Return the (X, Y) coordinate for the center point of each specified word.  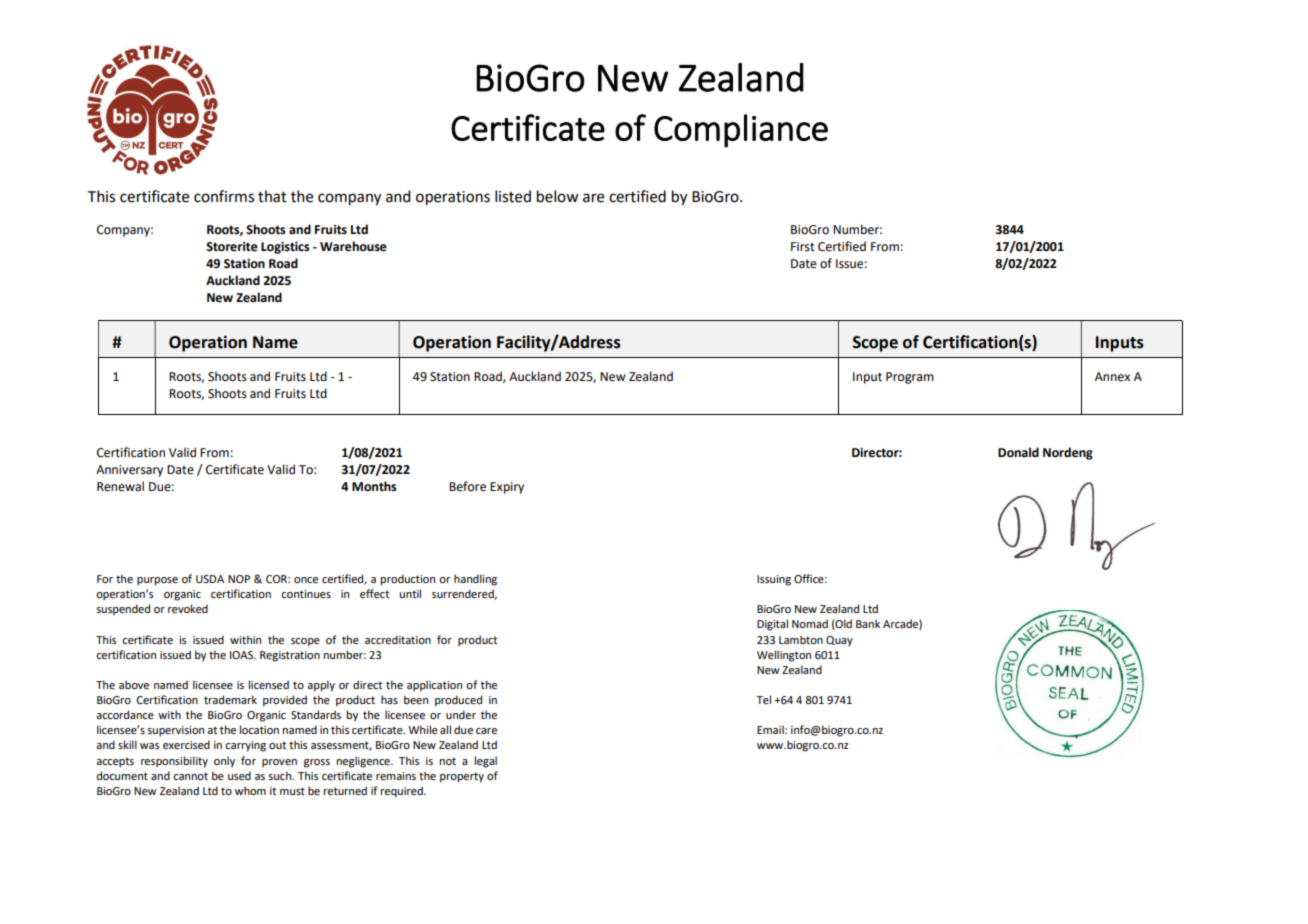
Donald (1018, 452)
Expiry (507, 488)
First (803, 247)
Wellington (784, 656)
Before (467, 486)
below (558, 196)
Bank (868, 623)
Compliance (741, 131)
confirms (224, 196)
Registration (290, 656)
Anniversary (129, 471)
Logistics (285, 248)
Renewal (120, 486)
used (239, 775)
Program (910, 378)
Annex (1112, 377)
